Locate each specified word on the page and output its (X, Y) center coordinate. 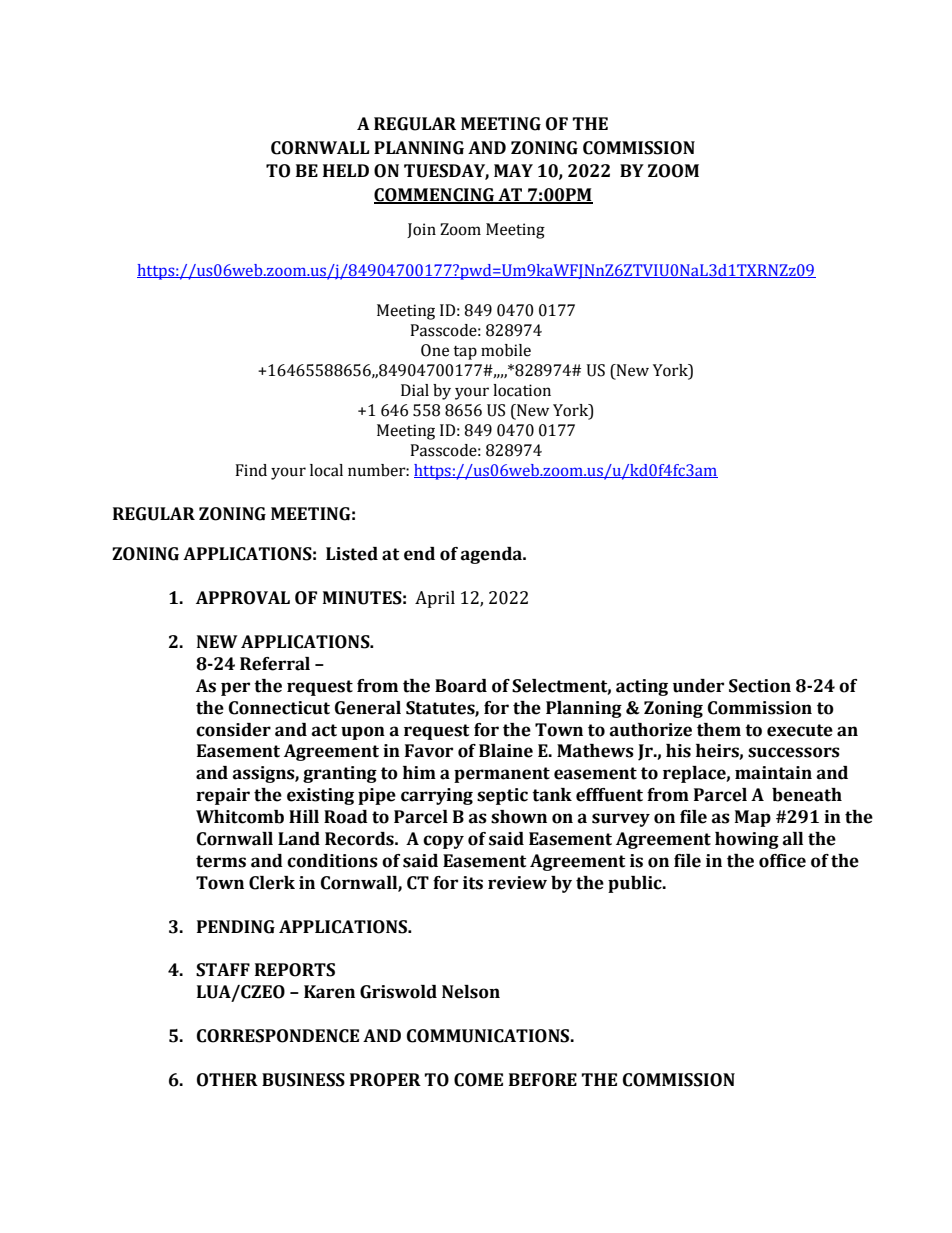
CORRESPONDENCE (278, 1036)
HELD (346, 170)
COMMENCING (435, 195)
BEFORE (543, 1080)
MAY (513, 170)
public (636, 884)
